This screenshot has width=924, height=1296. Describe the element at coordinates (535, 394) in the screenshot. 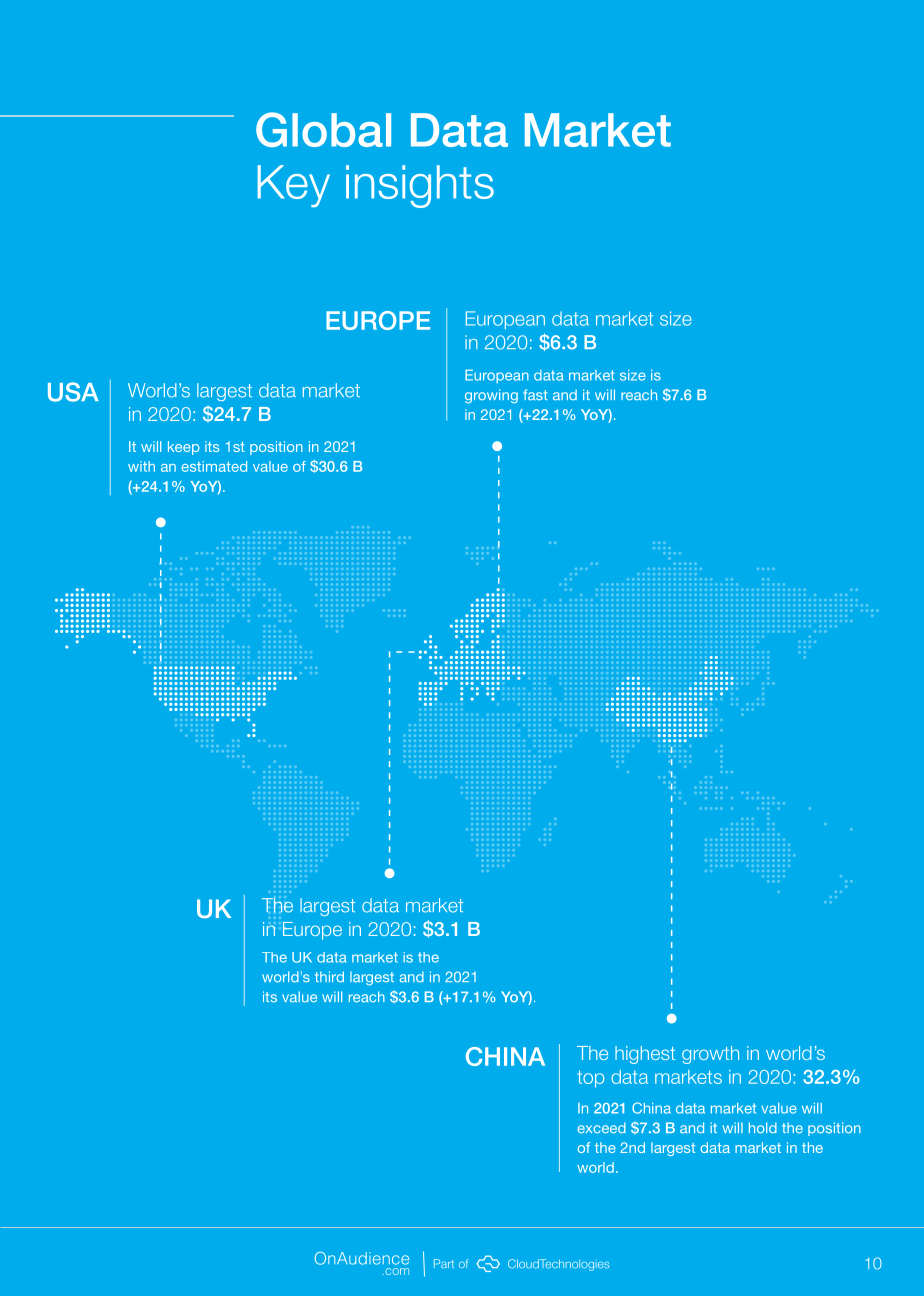

I see `fast` at that location.
